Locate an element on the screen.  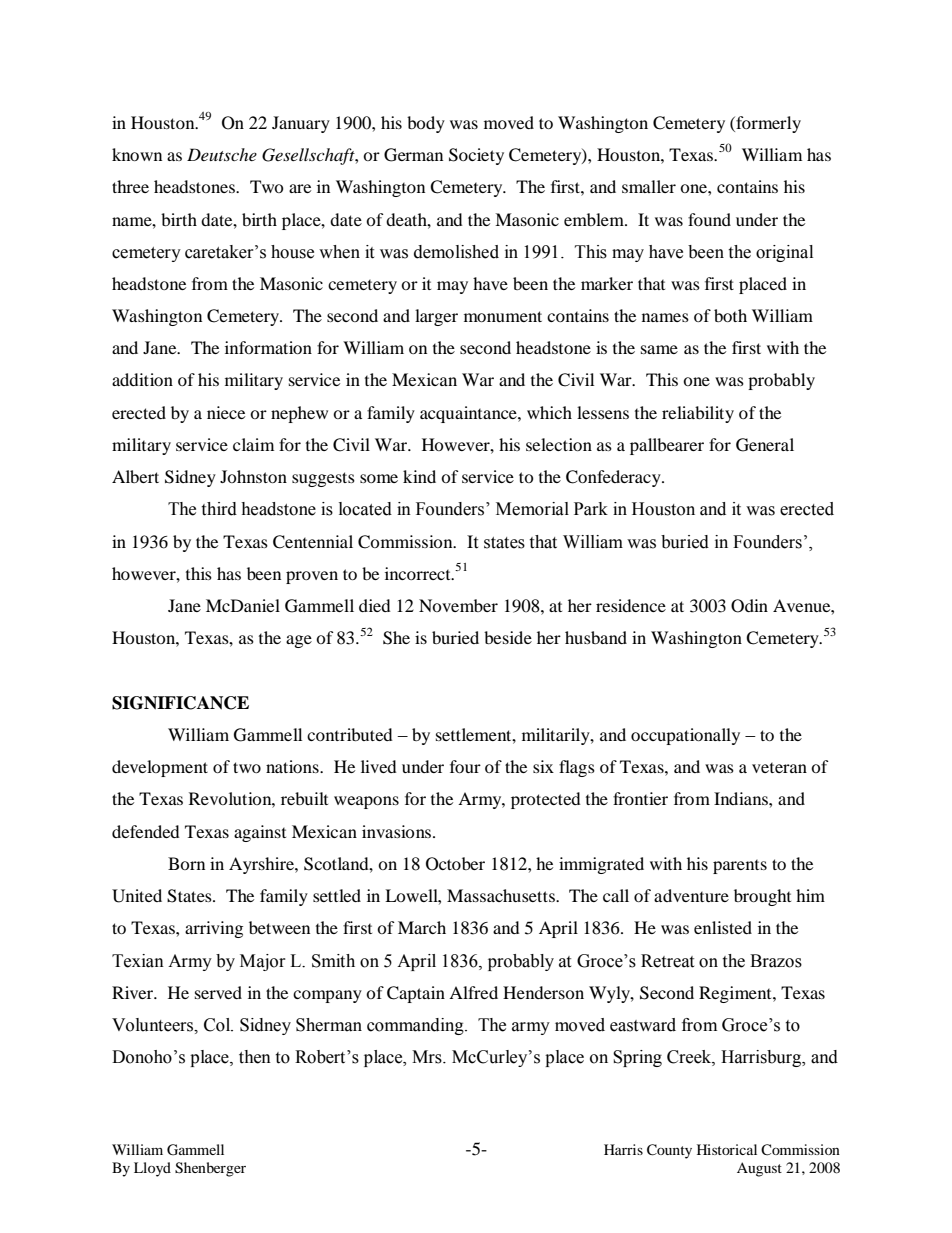
Lloyd is located at coordinates (152, 1169).
